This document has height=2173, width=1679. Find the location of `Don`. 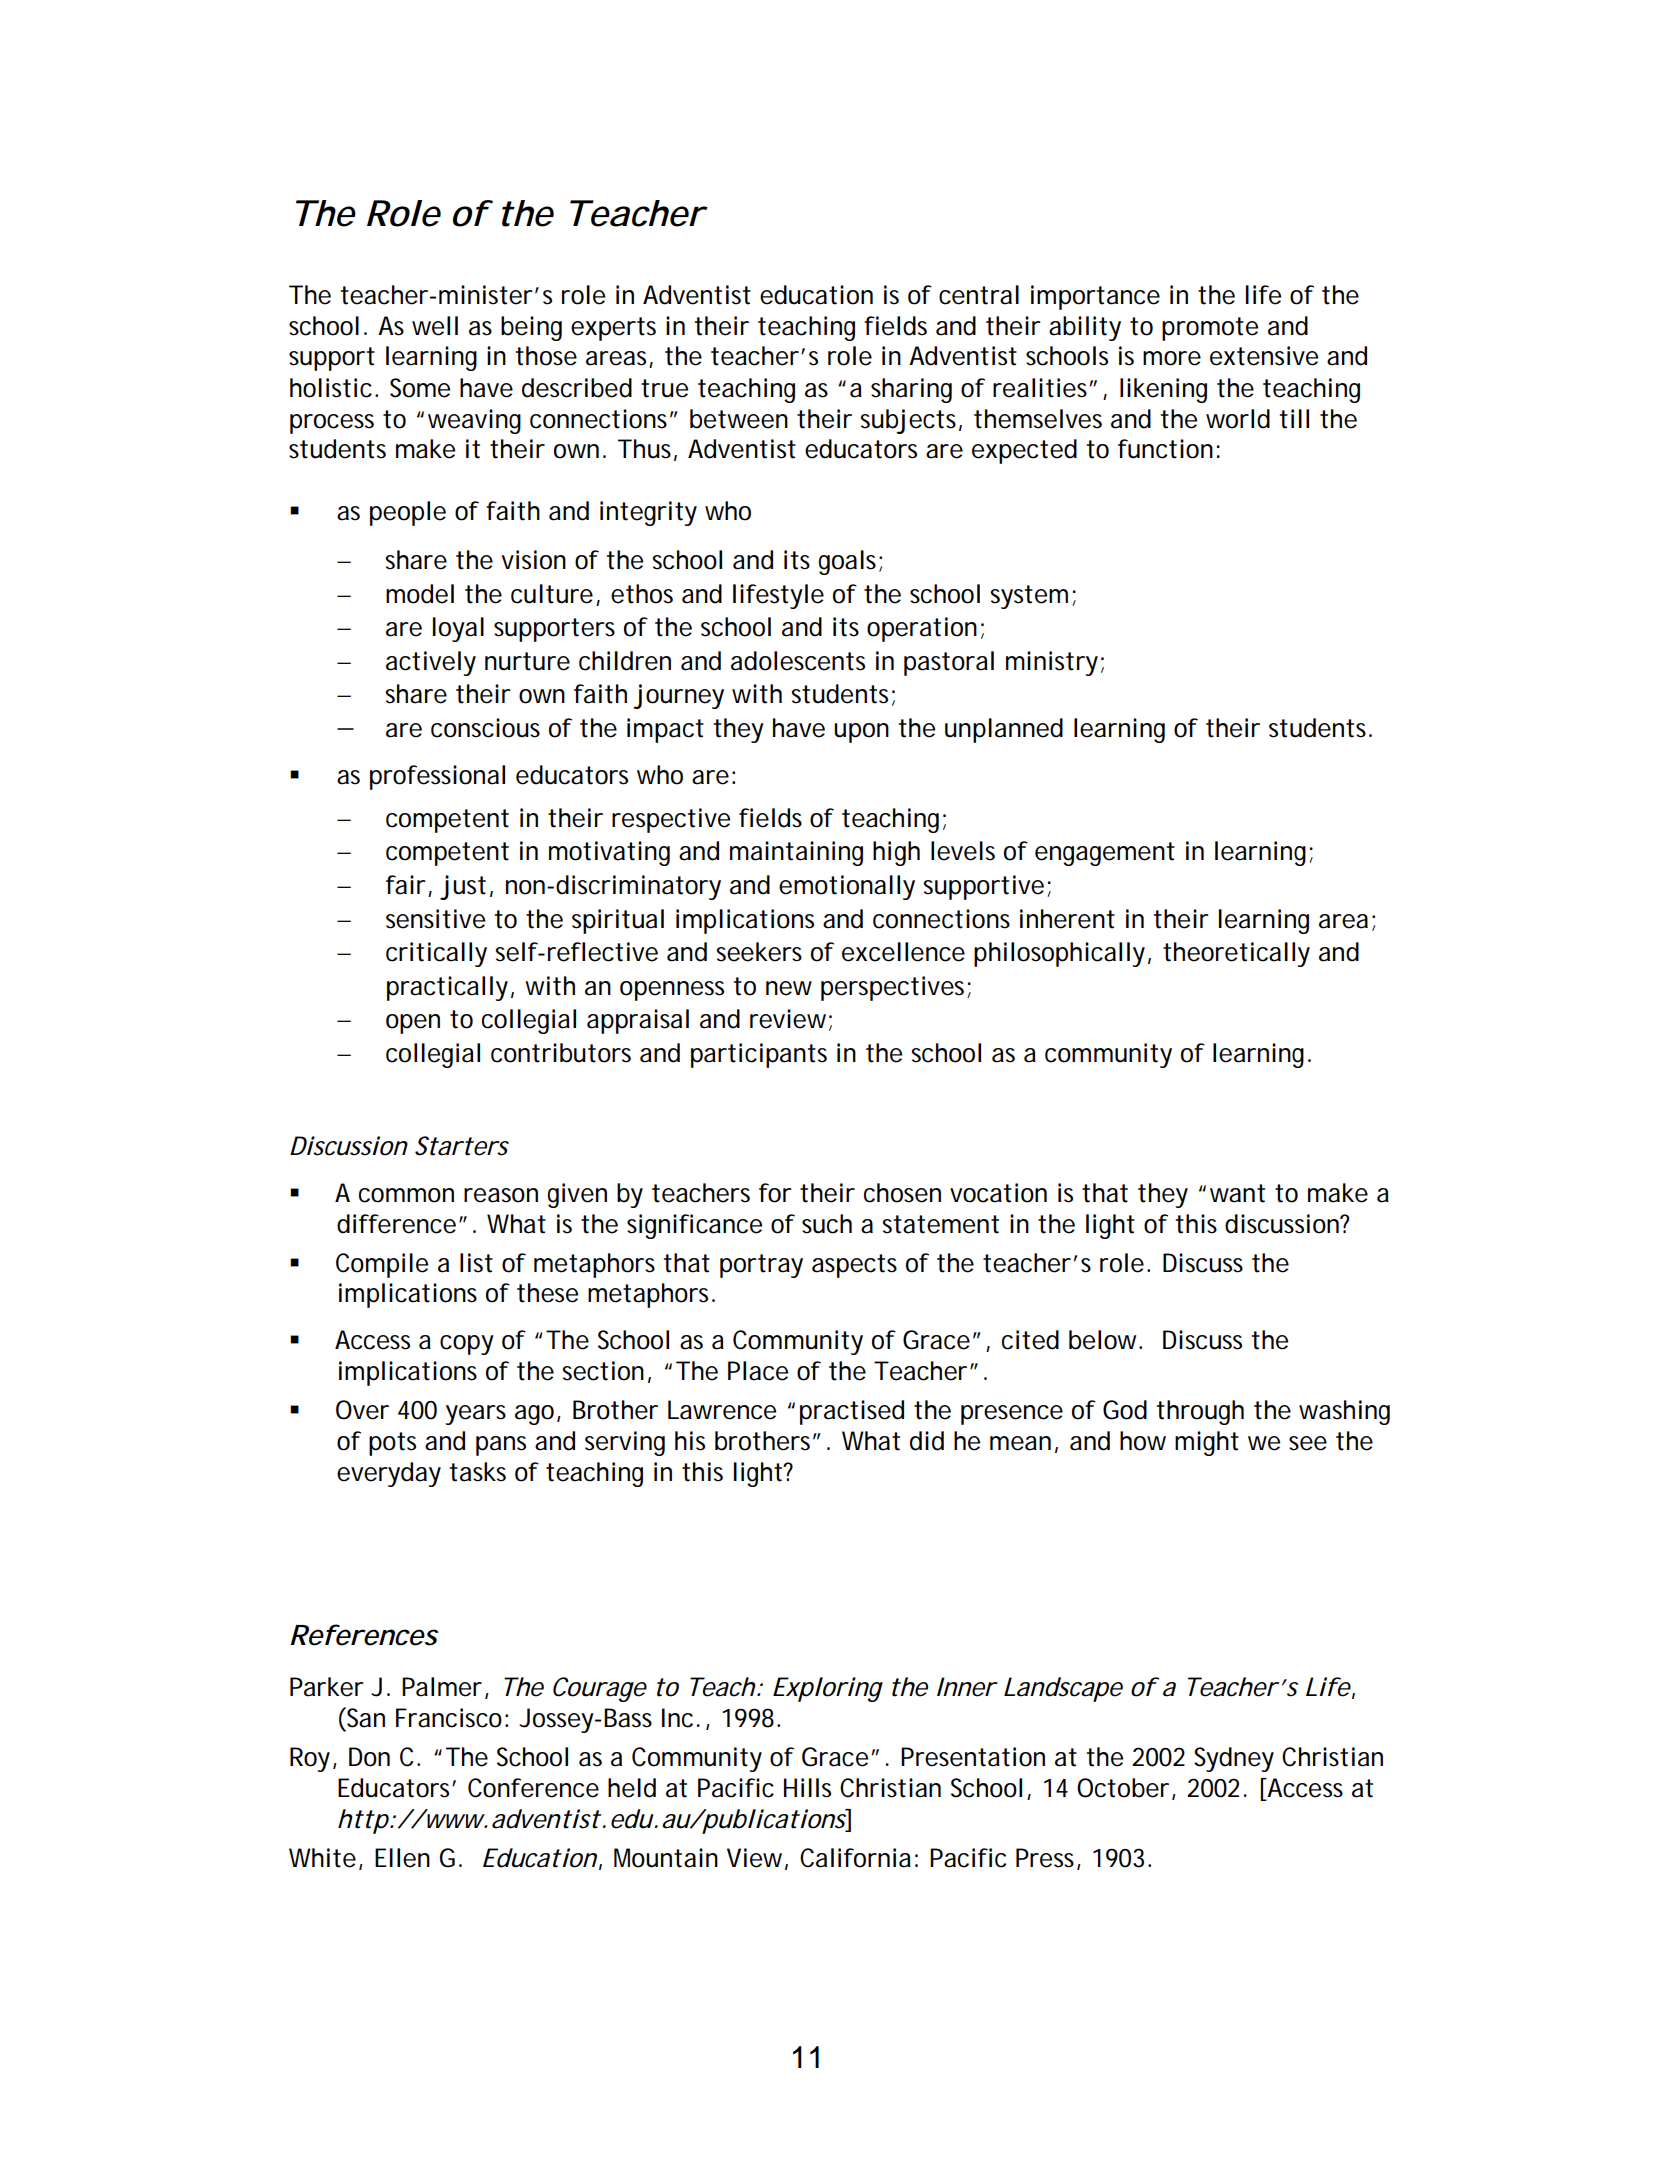

Don is located at coordinates (369, 1757).
